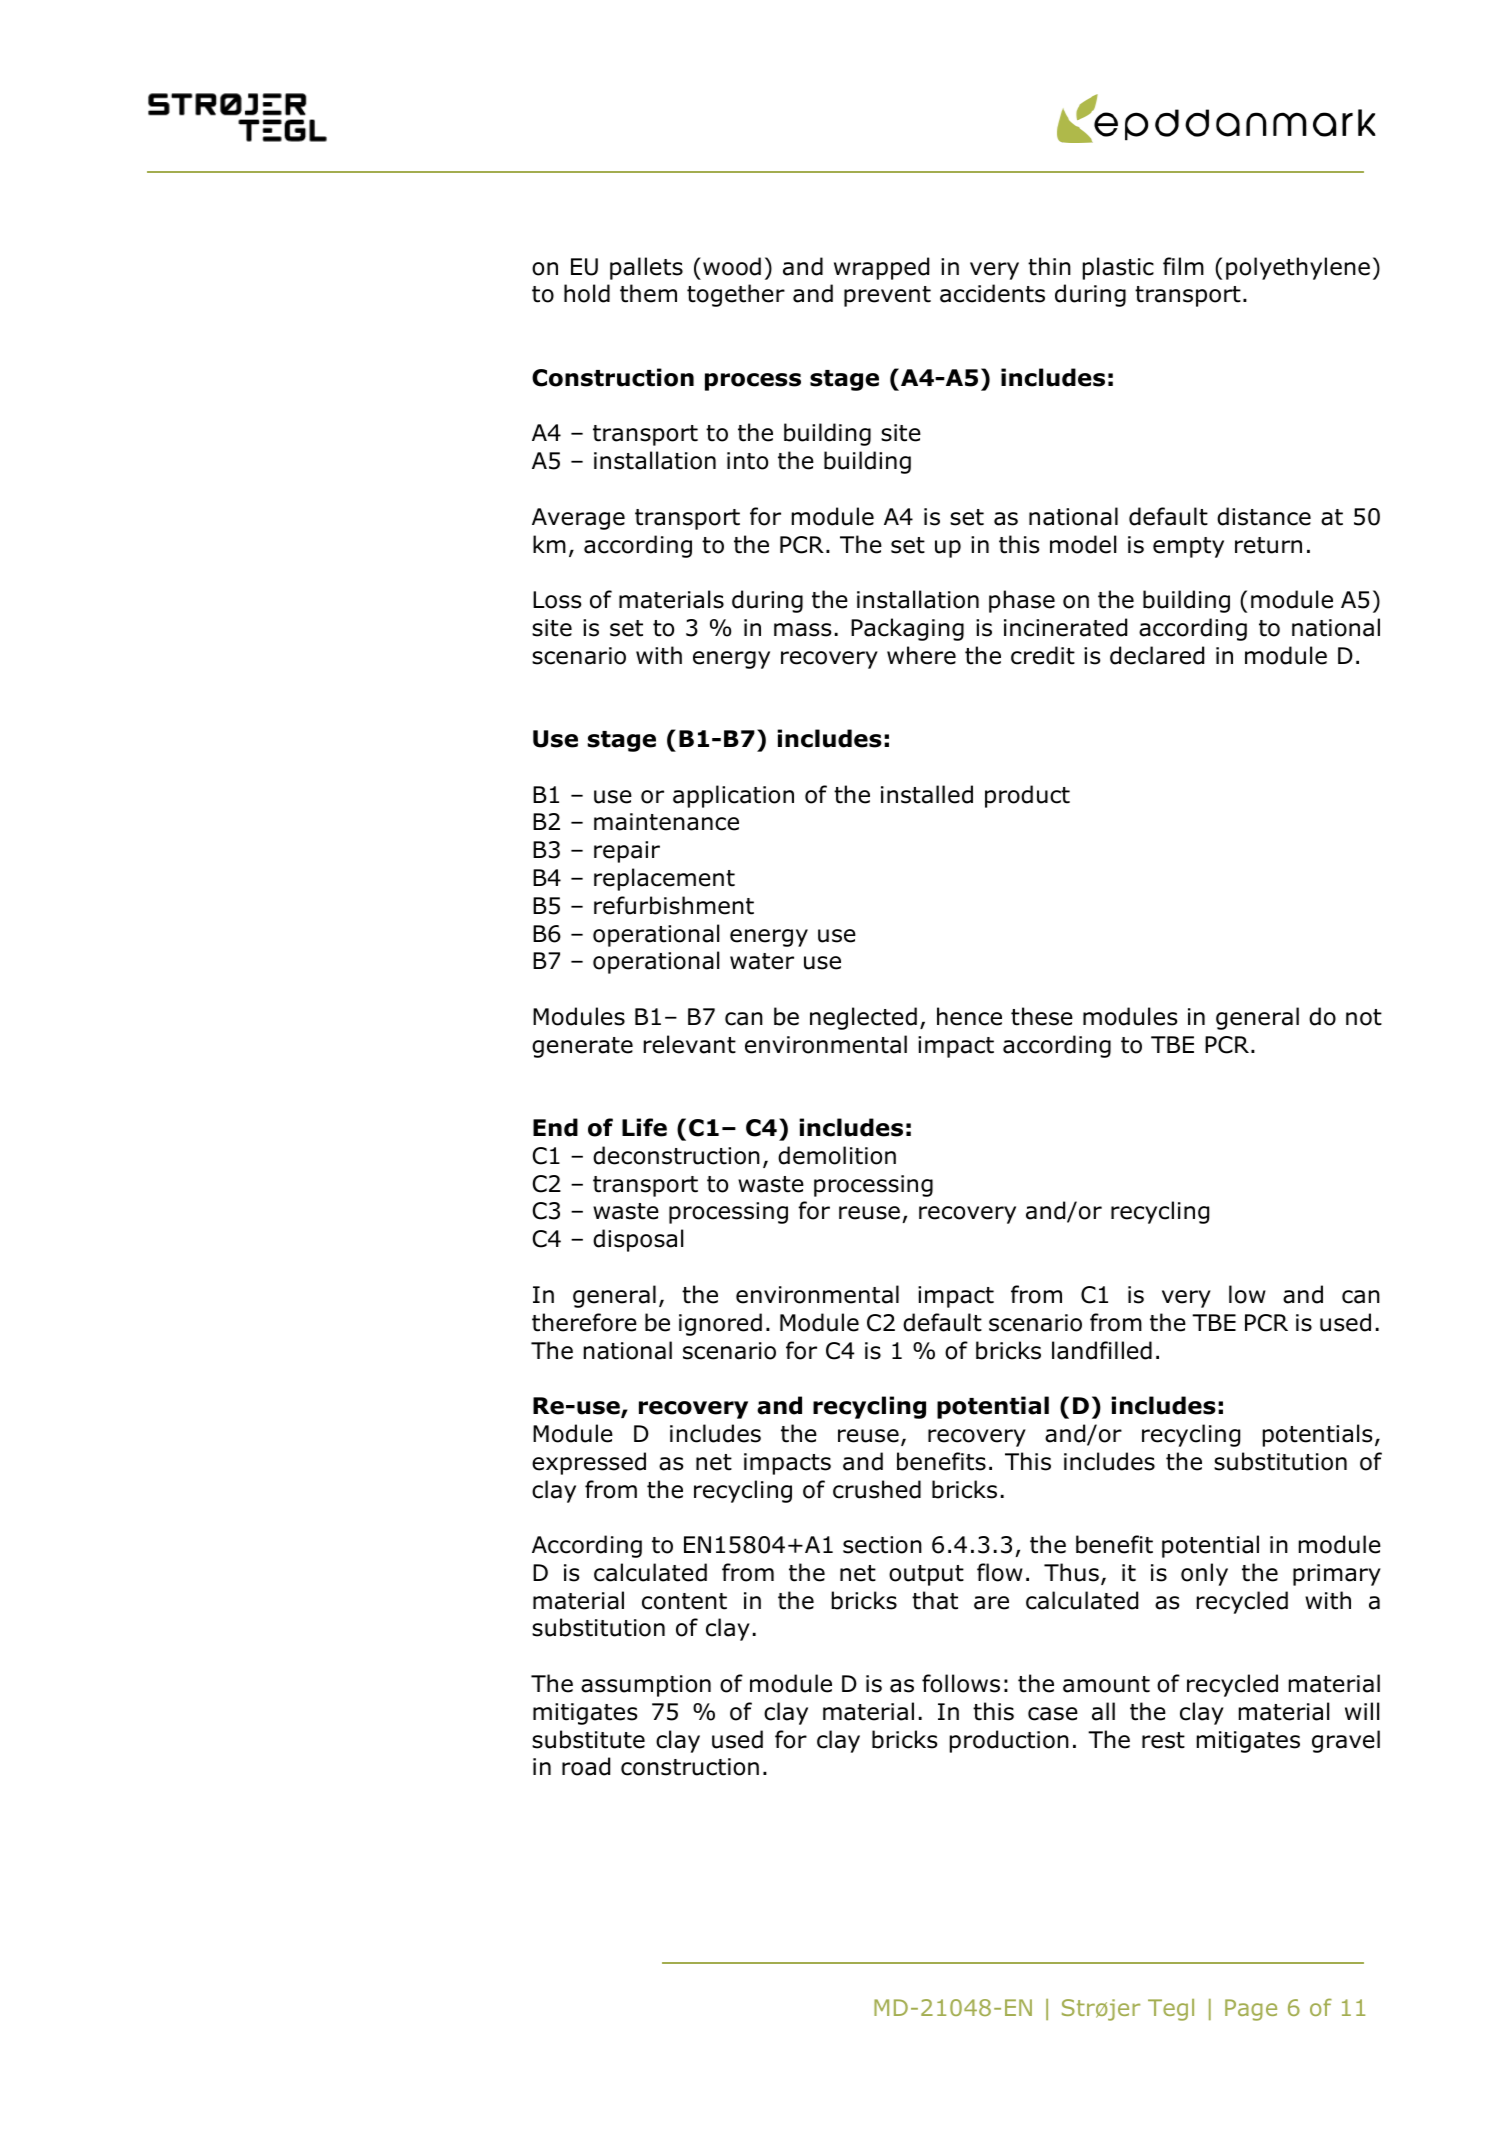  I want to click on polyethylene, so click(1298, 268).
